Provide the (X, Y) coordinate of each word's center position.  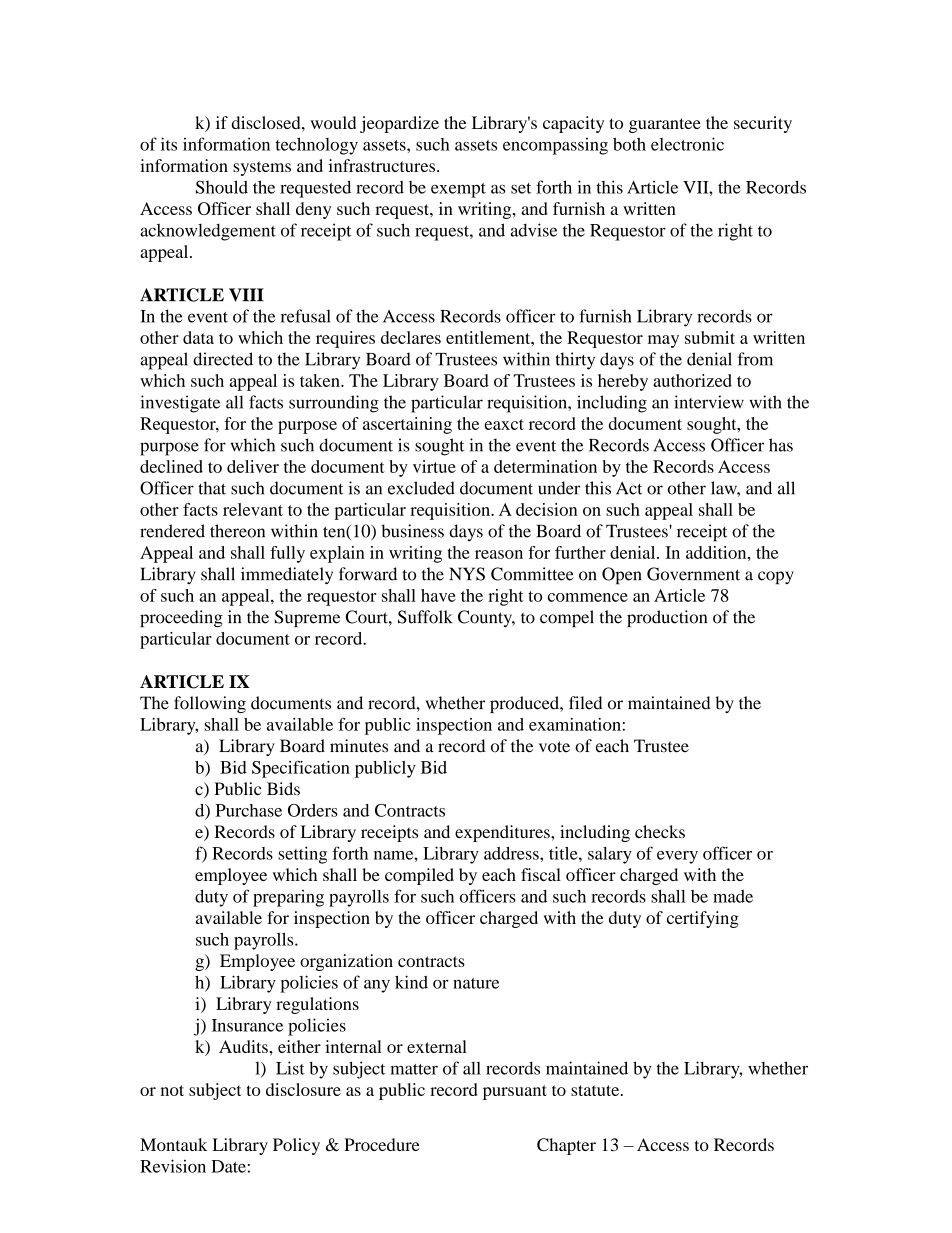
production (667, 618)
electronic (687, 144)
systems (262, 168)
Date (228, 1166)
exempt (458, 190)
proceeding (181, 618)
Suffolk (425, 617)
